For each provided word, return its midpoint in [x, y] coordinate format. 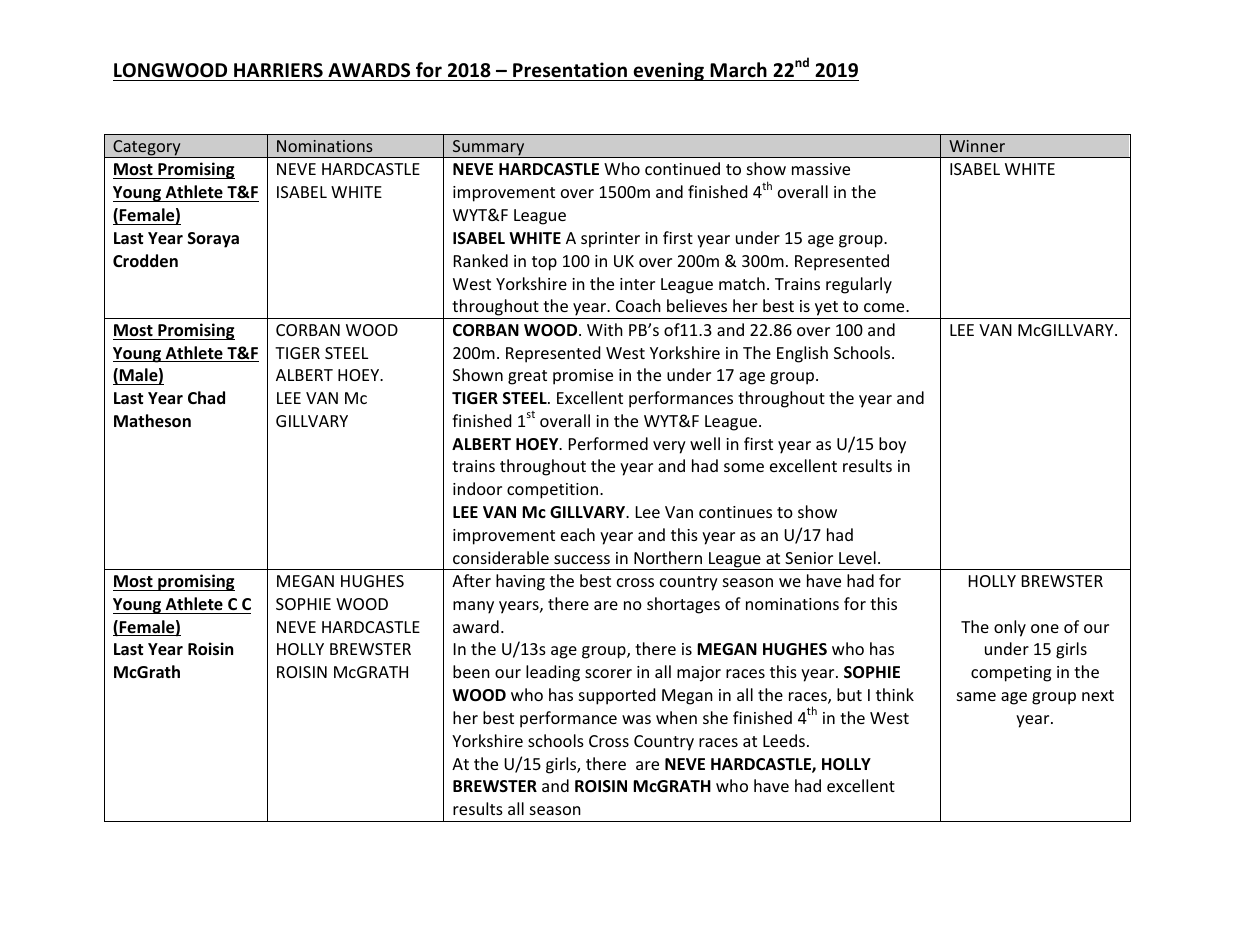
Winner [977, 146]
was [636, 719]
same [976, 696]
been [471, 671]
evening [669, 71]
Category [147, 149]
